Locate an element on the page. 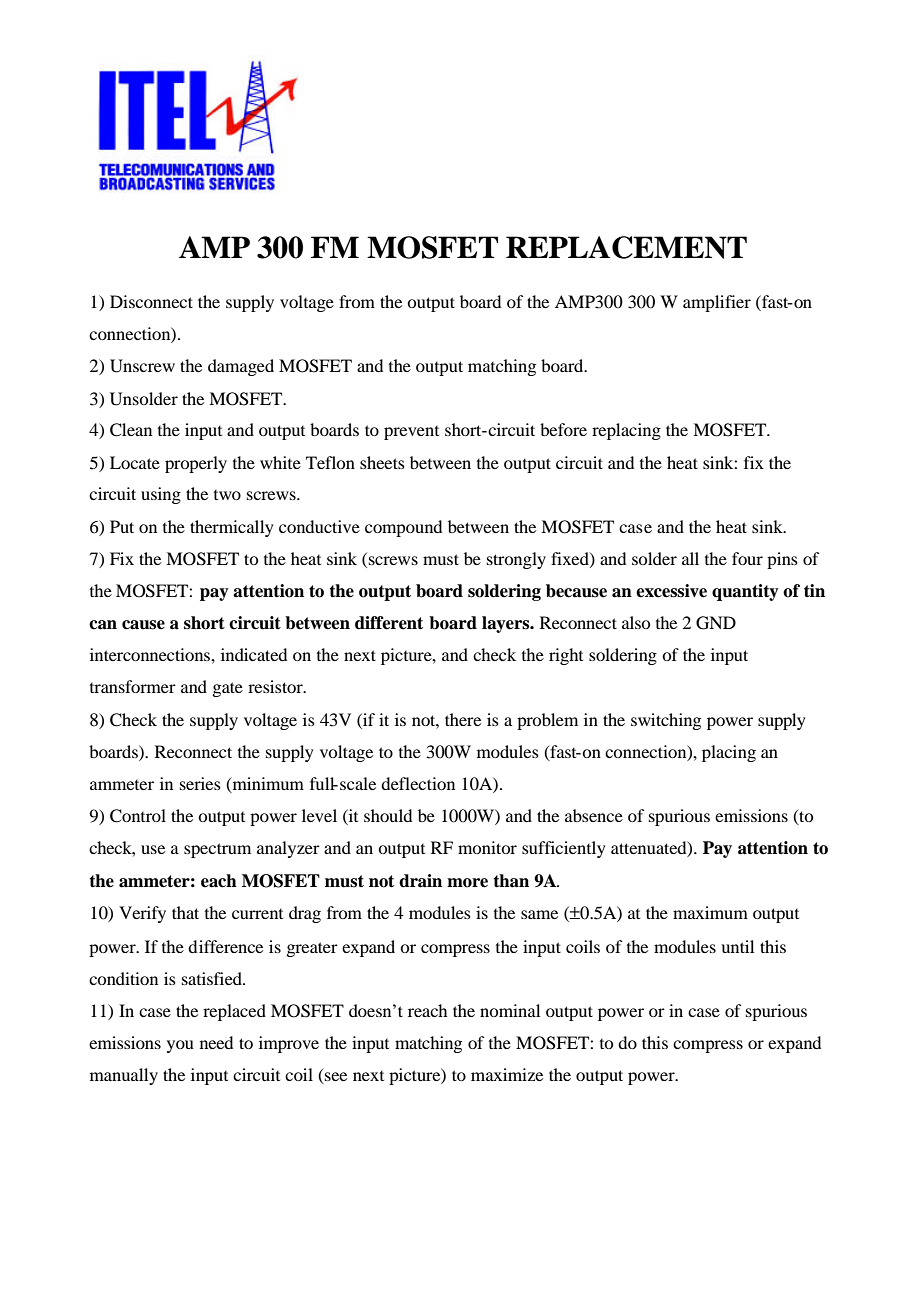 Image resolution: width=924 pixels, height=1307 pixels. layers is located at coordinates (507, 624).
